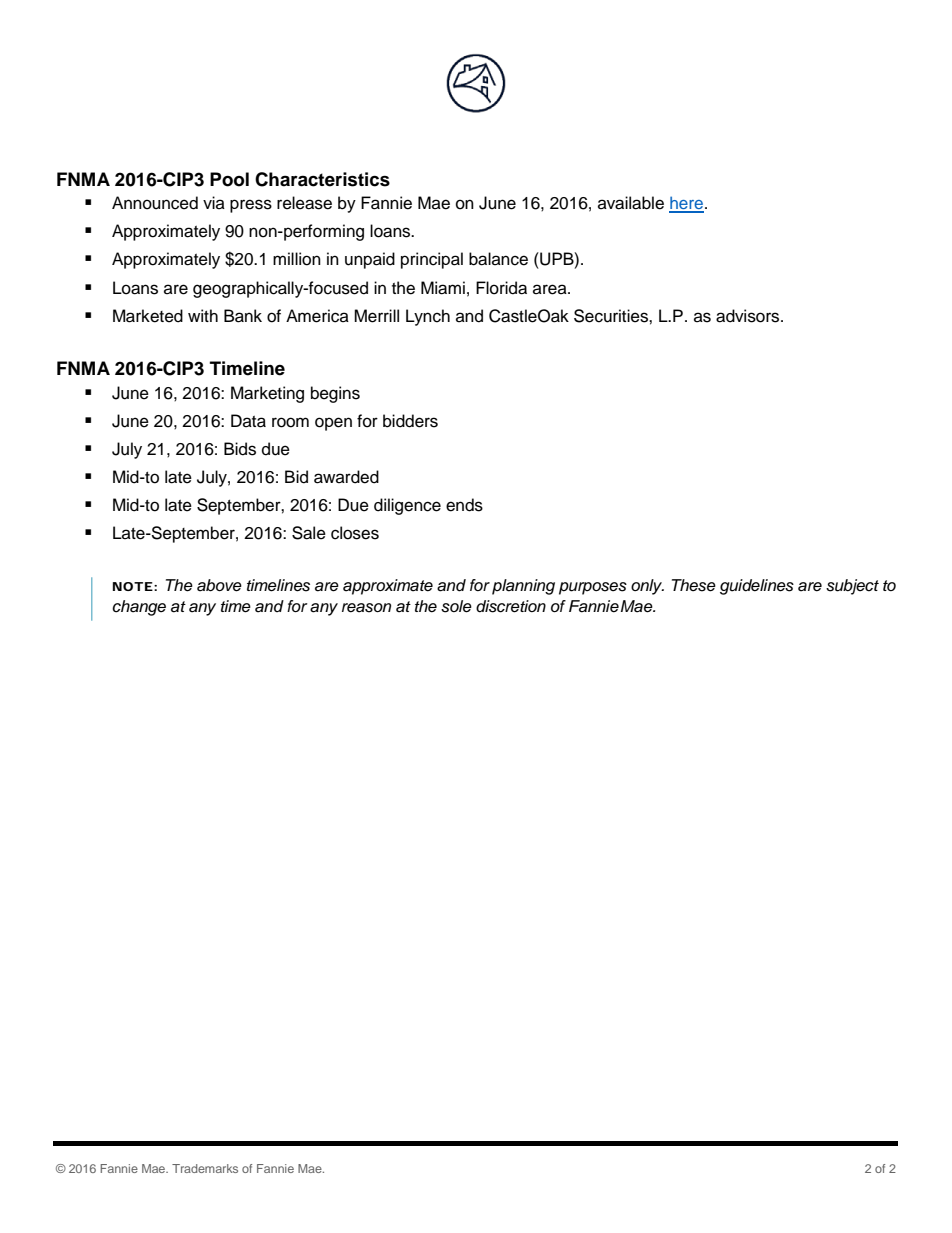 This document has height=1233, width=952. I want to click on via, so click(214, 202).
